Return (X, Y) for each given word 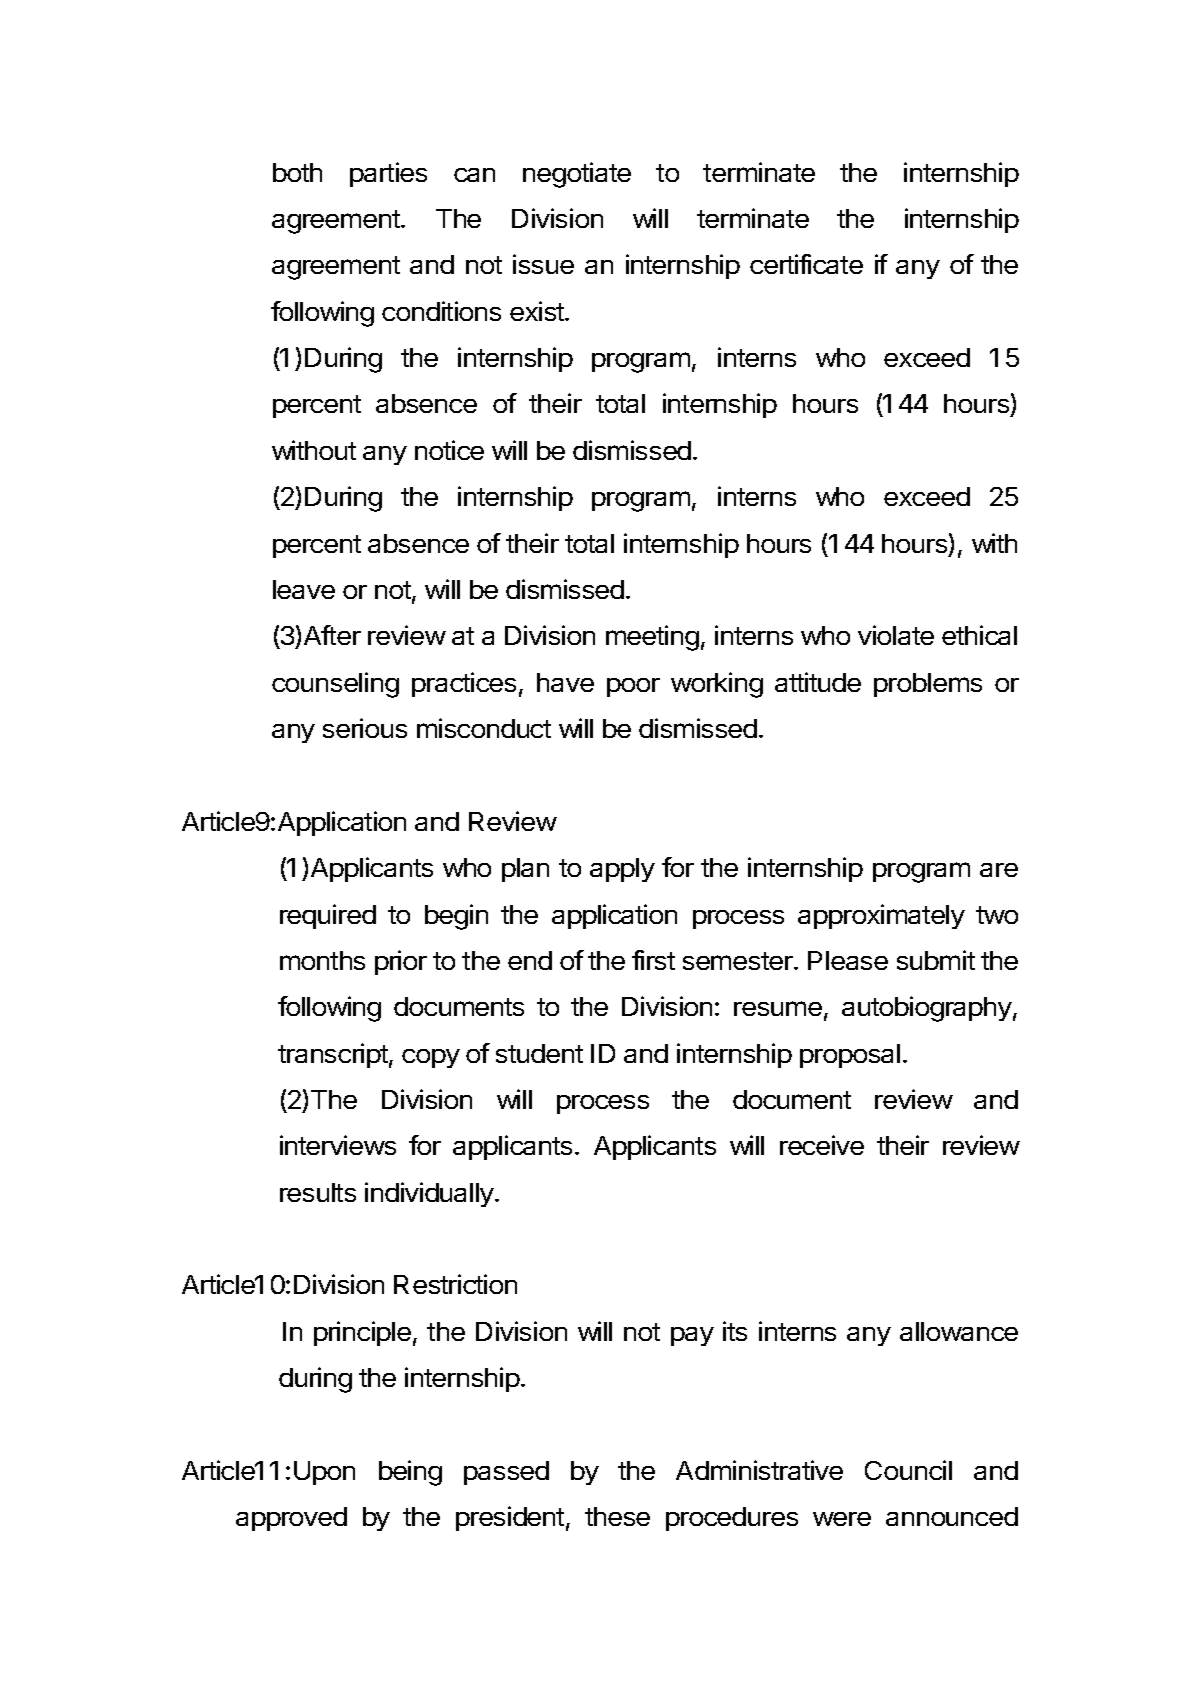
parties (388, 174)
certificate (806, 264)
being (410, 1473)
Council (908, 1470)
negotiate (577, 175)
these (617, 1516)
